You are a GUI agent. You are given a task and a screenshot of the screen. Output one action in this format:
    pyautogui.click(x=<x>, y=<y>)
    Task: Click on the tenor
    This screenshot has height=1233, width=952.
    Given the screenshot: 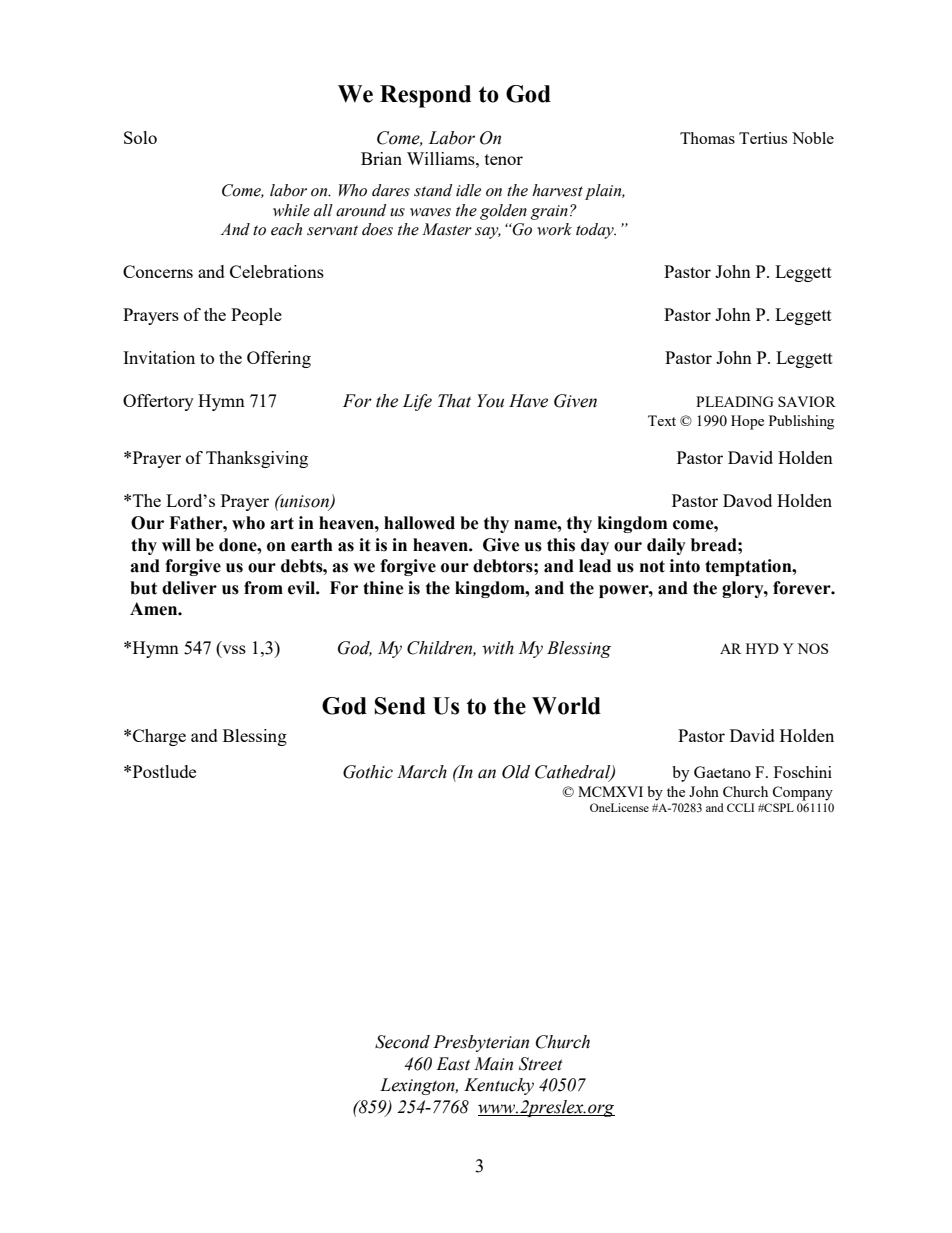 What is the action you would take?
    pyautogui.click(x=504, y=159)
